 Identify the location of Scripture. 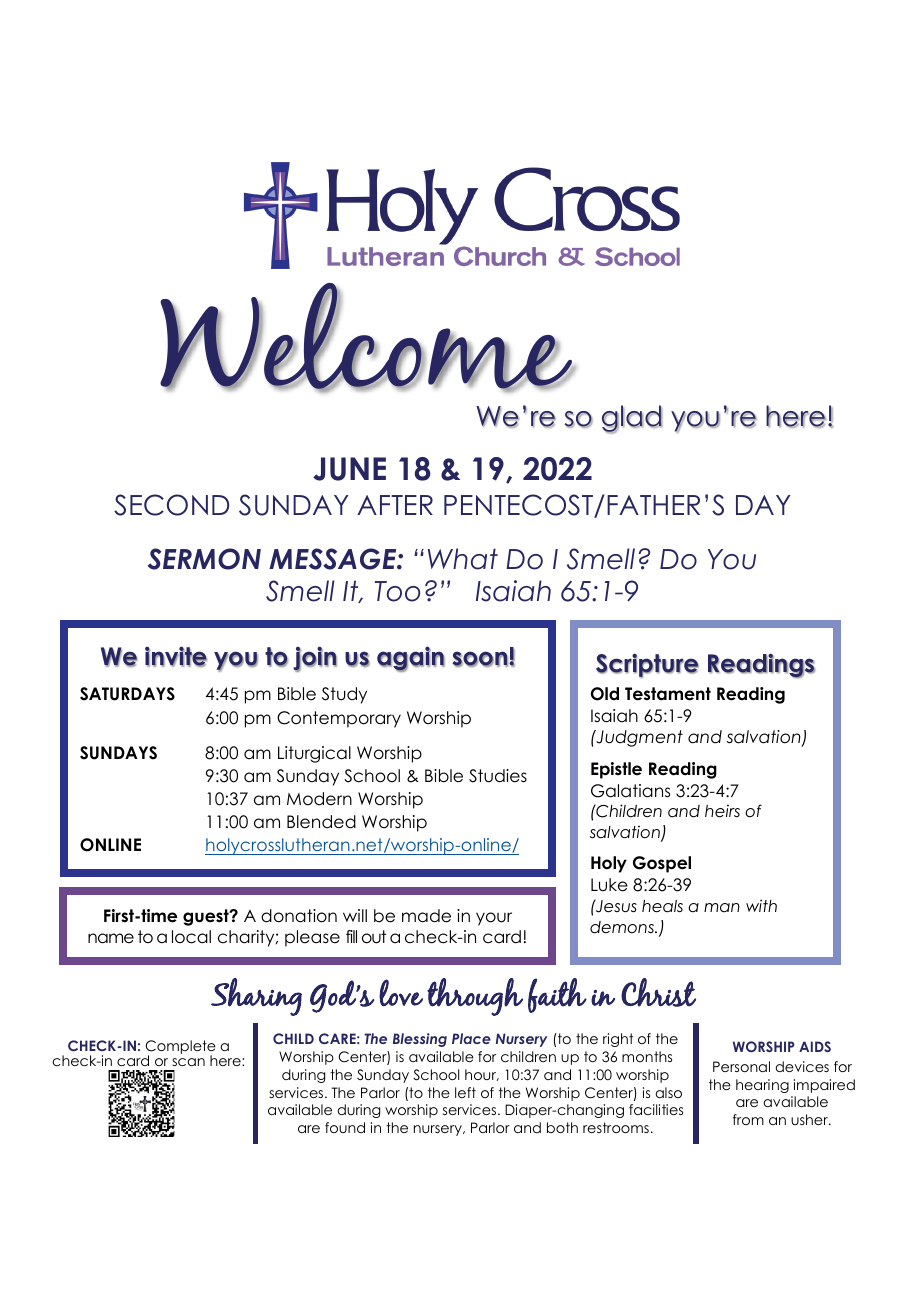
(647, 665).
